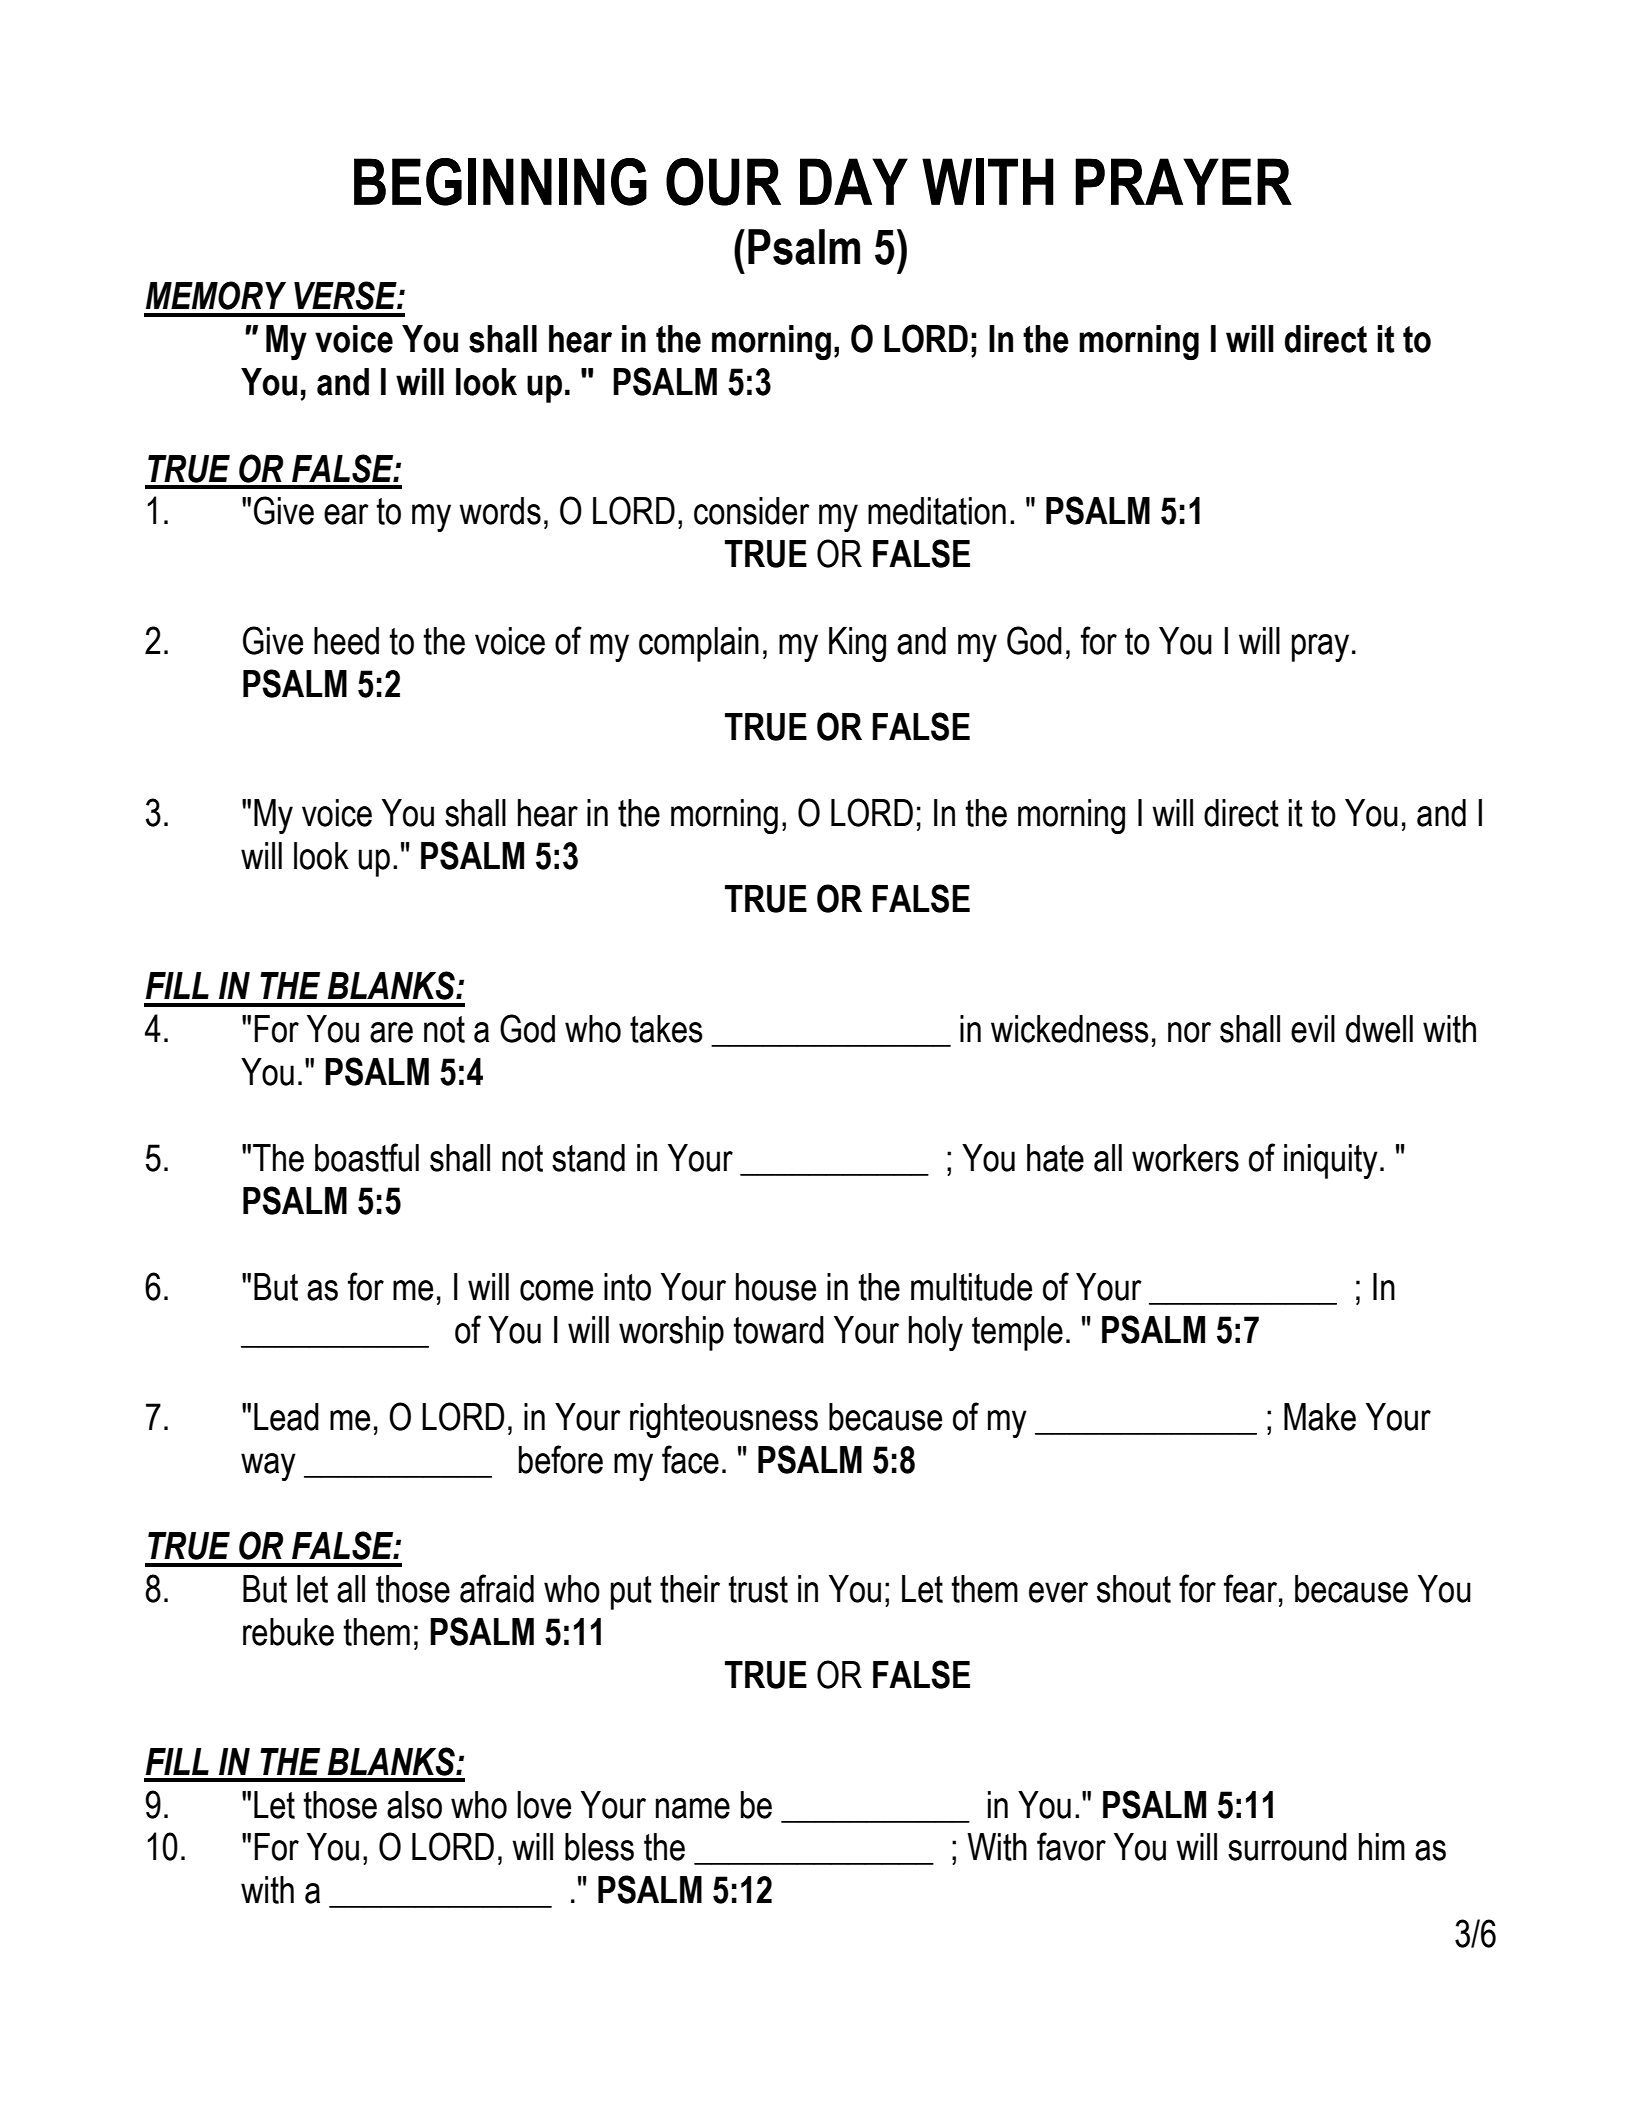  Describe the element at coordinates (500, 182) in the document. I see `BEGINNING` at that location.
